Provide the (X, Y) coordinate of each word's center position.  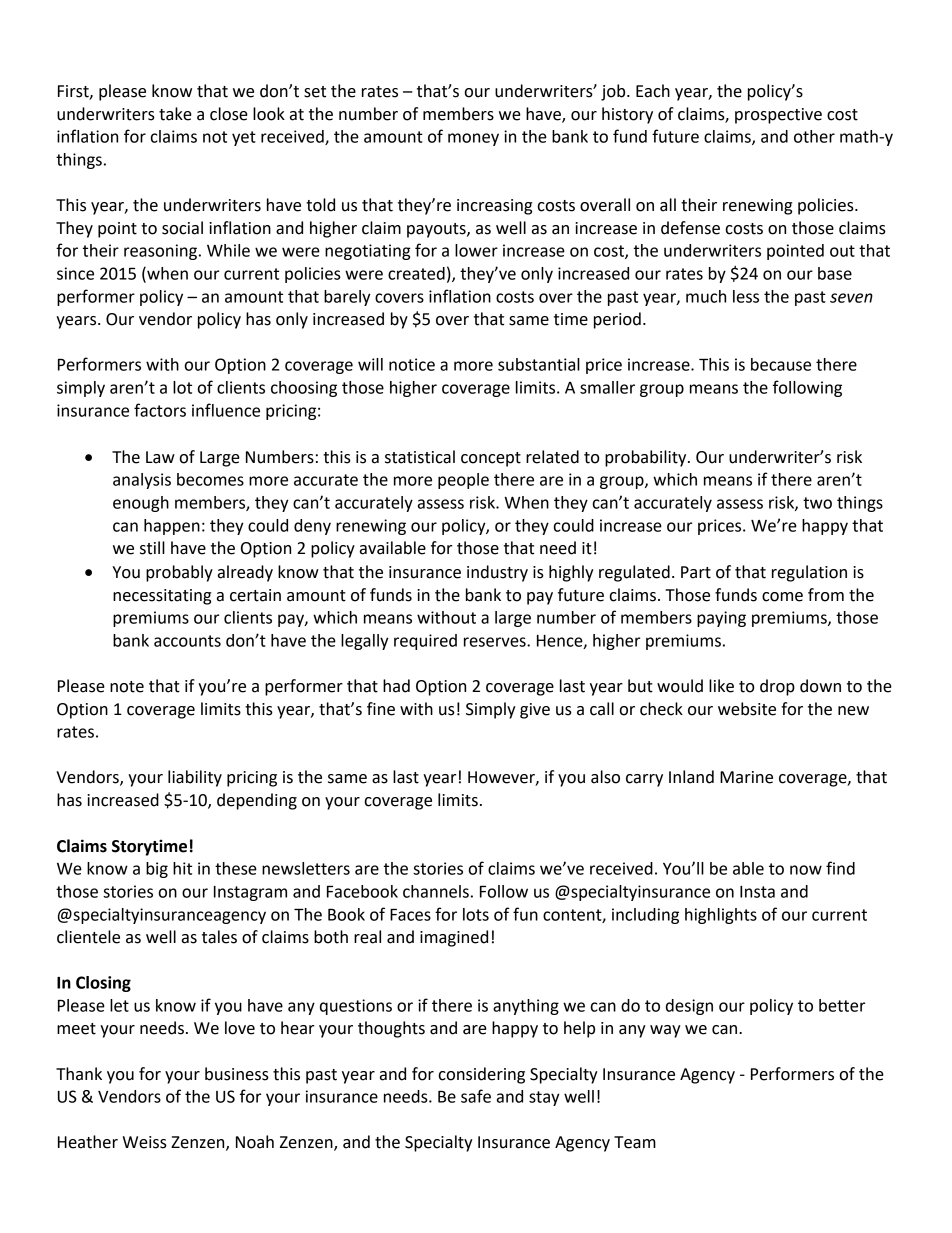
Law (160, 457)
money (473, 139)
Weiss (145, 1142)
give (535, 711)
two (817, 503)
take (175, 114)
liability (195, 778)
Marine (746, 777)
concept (491, 459)
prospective (778, 116)
